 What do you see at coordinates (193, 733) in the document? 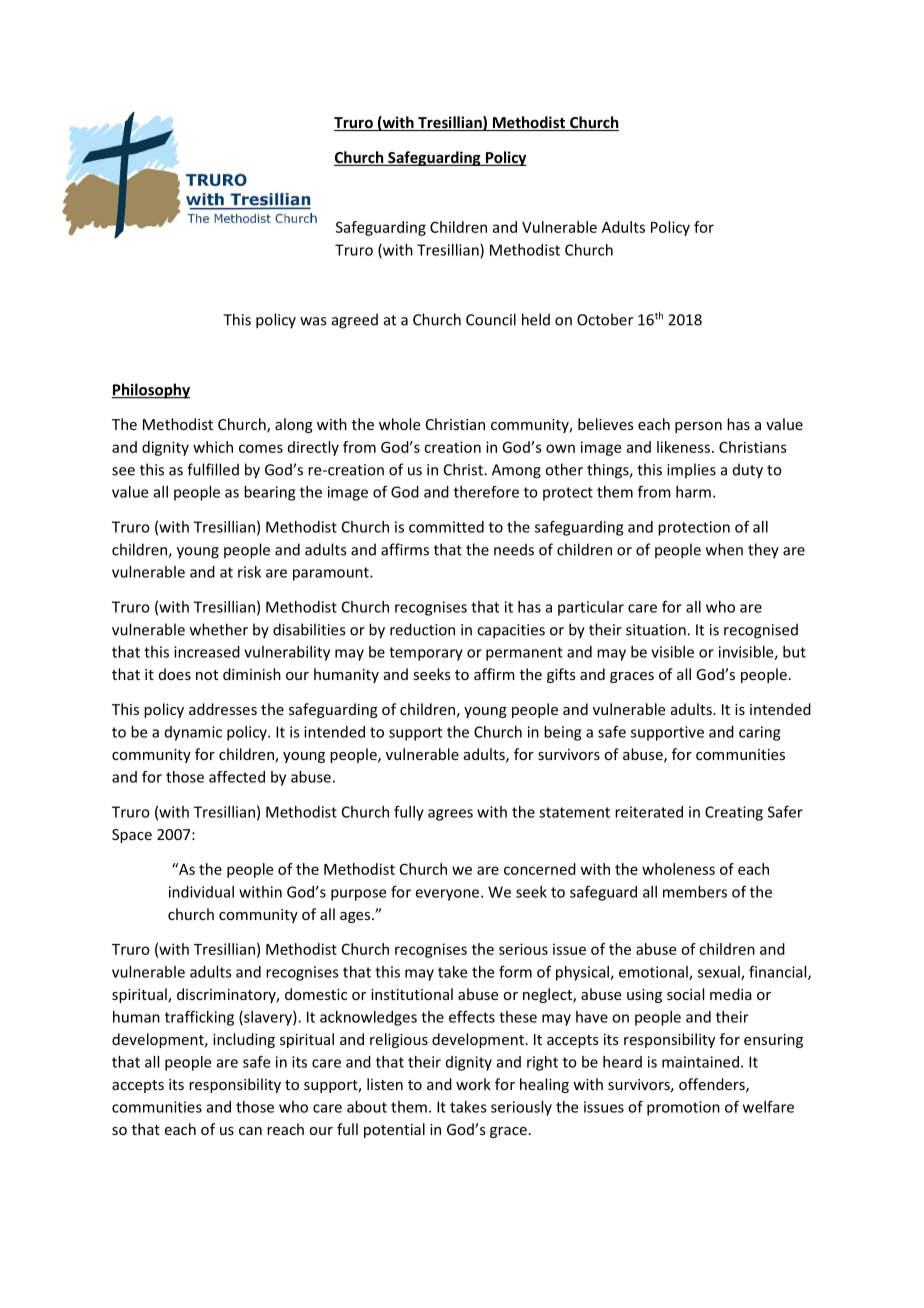
I see `dynamic` at bounding box center [193, 733].
